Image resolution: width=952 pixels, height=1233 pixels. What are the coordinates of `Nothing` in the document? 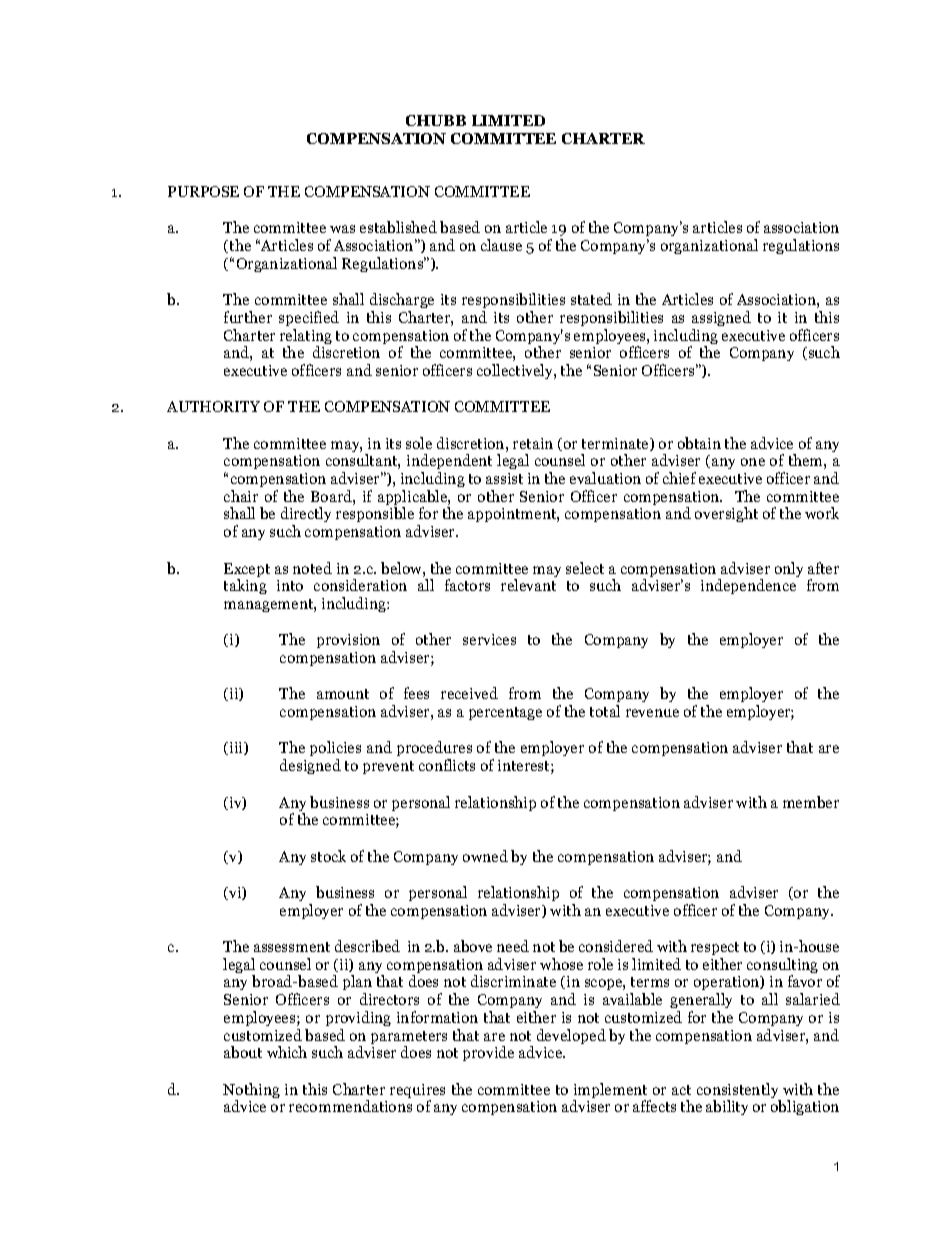 It's located at (251, 1092).
